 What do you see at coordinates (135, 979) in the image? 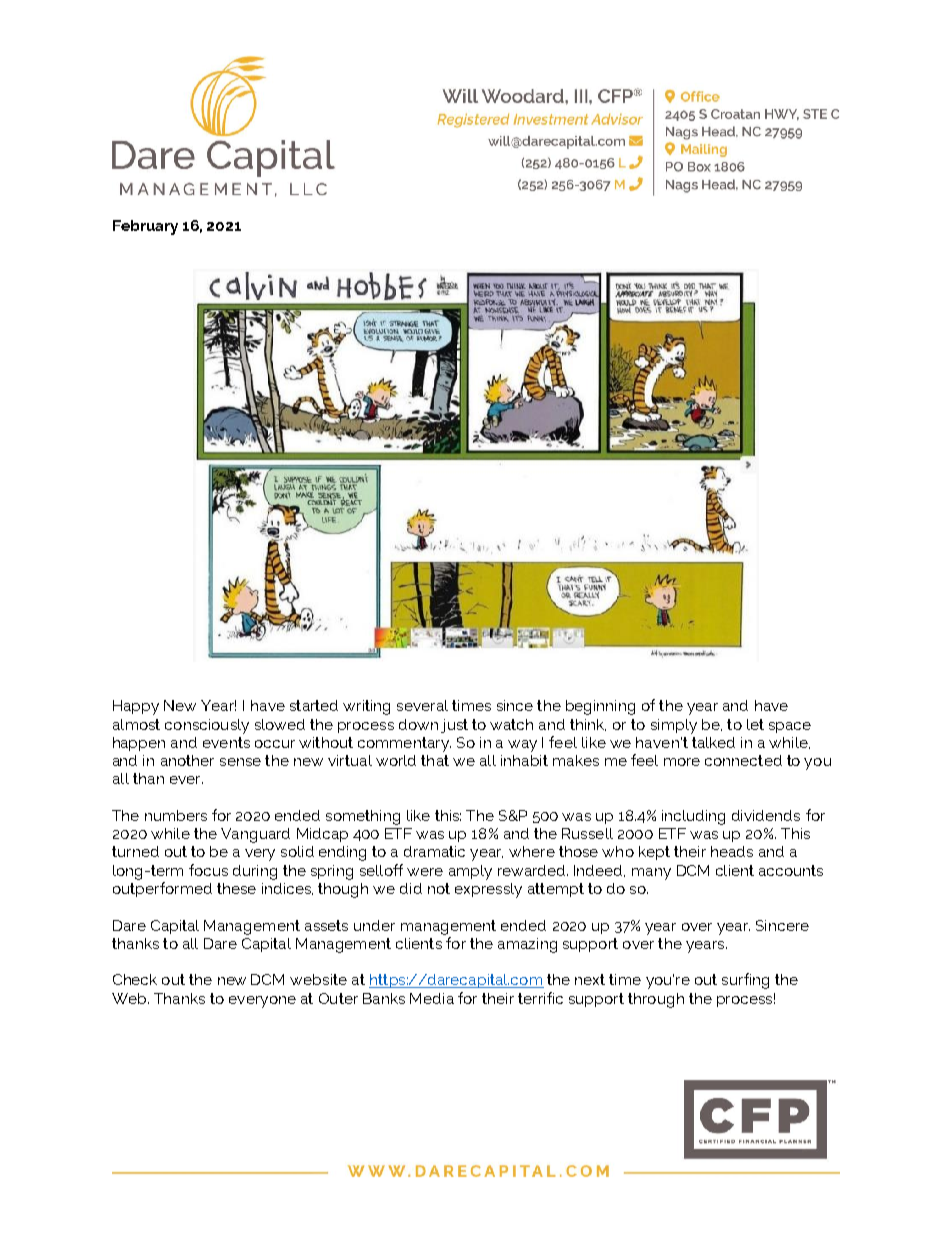
I see `Check` at bounding box center [135, 979].
